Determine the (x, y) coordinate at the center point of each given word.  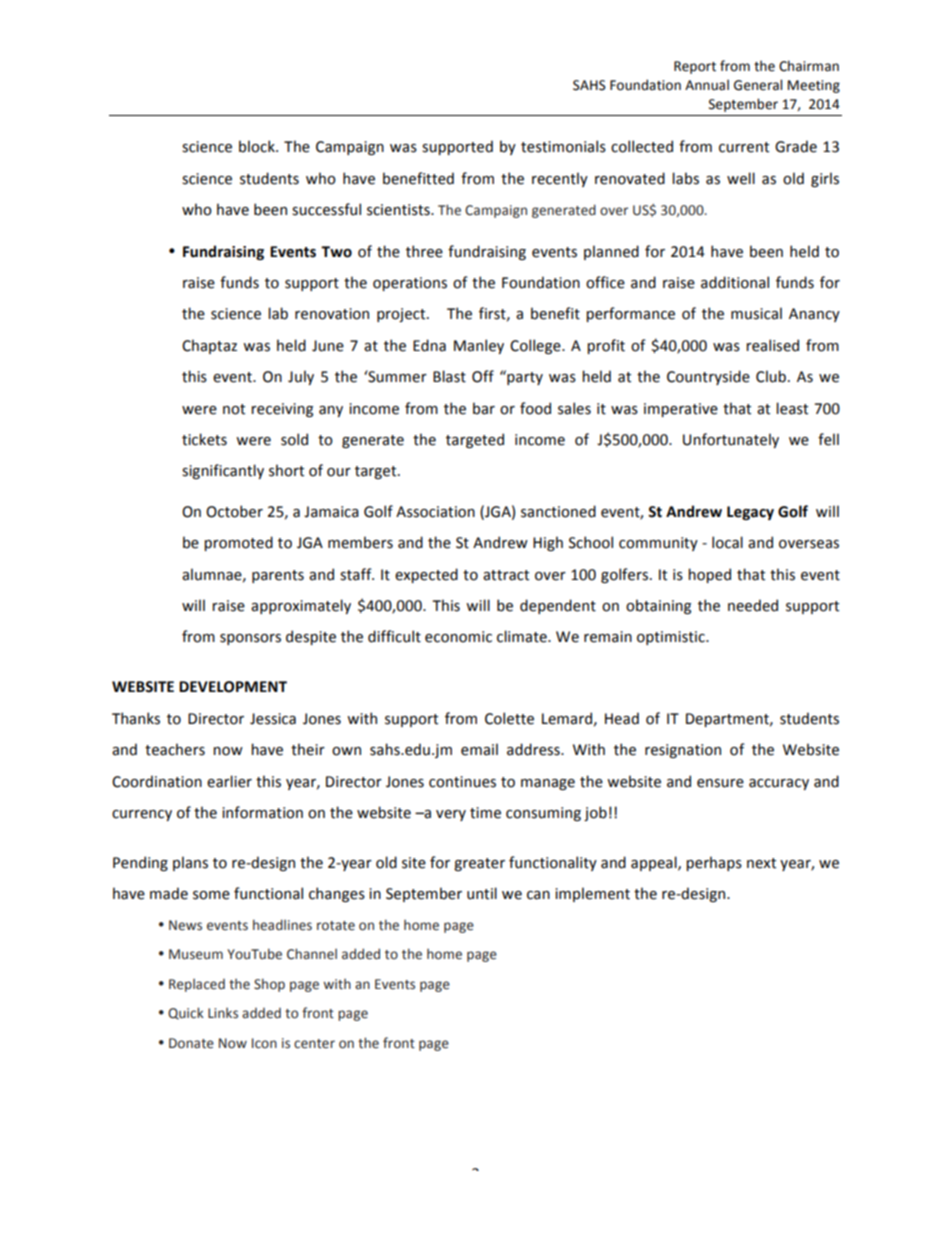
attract (506, 575)
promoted (238, 543)
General (758, 85)
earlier (229, 781)
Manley (479, 346)
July (301, 377)
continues (462, 782)
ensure (720, 783)
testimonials (563, 146)
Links (223, 1013)
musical (756, 313)
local (727, 542)
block (258, 146)
